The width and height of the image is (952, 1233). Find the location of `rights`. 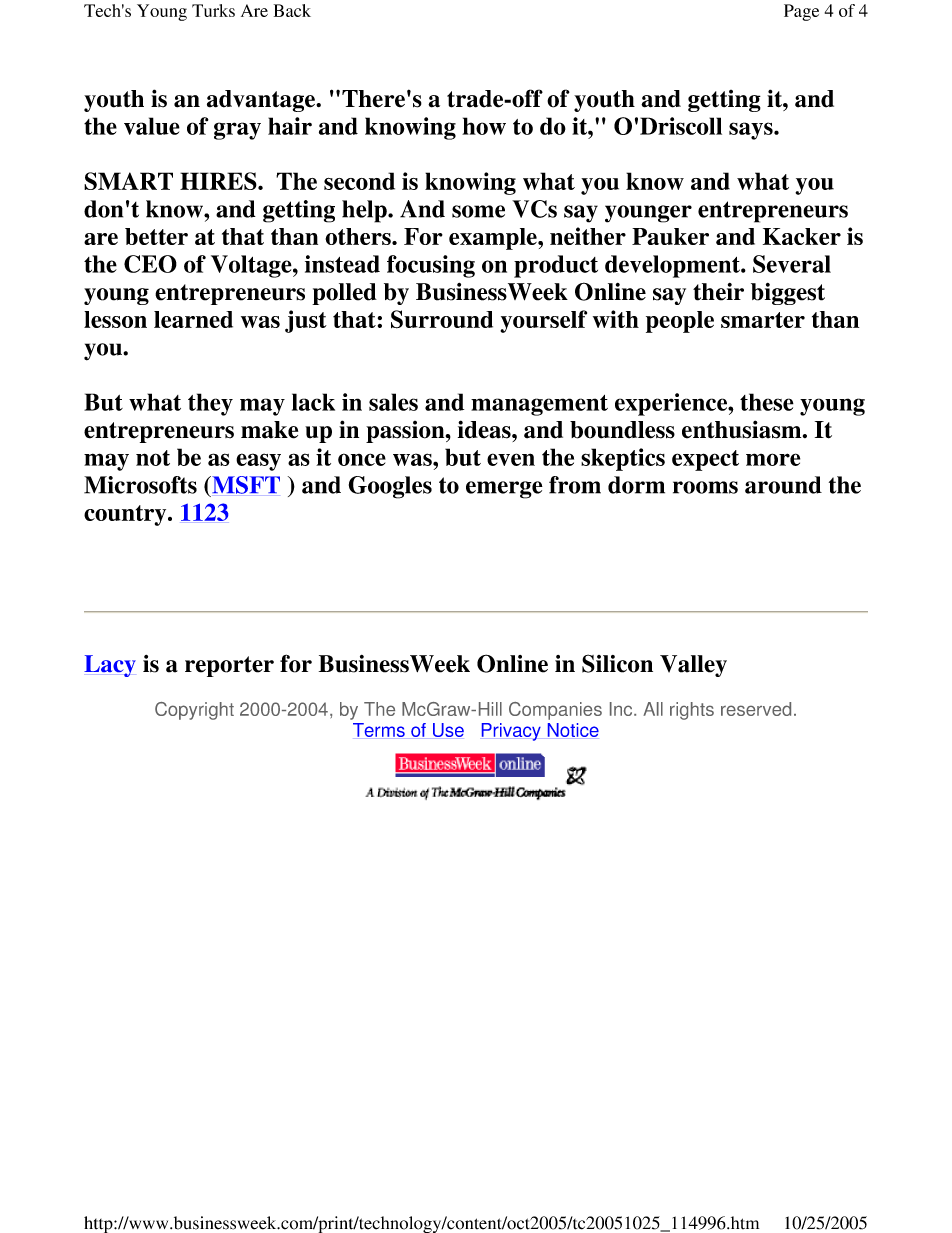

rights is located at coordinates (692, 711).
